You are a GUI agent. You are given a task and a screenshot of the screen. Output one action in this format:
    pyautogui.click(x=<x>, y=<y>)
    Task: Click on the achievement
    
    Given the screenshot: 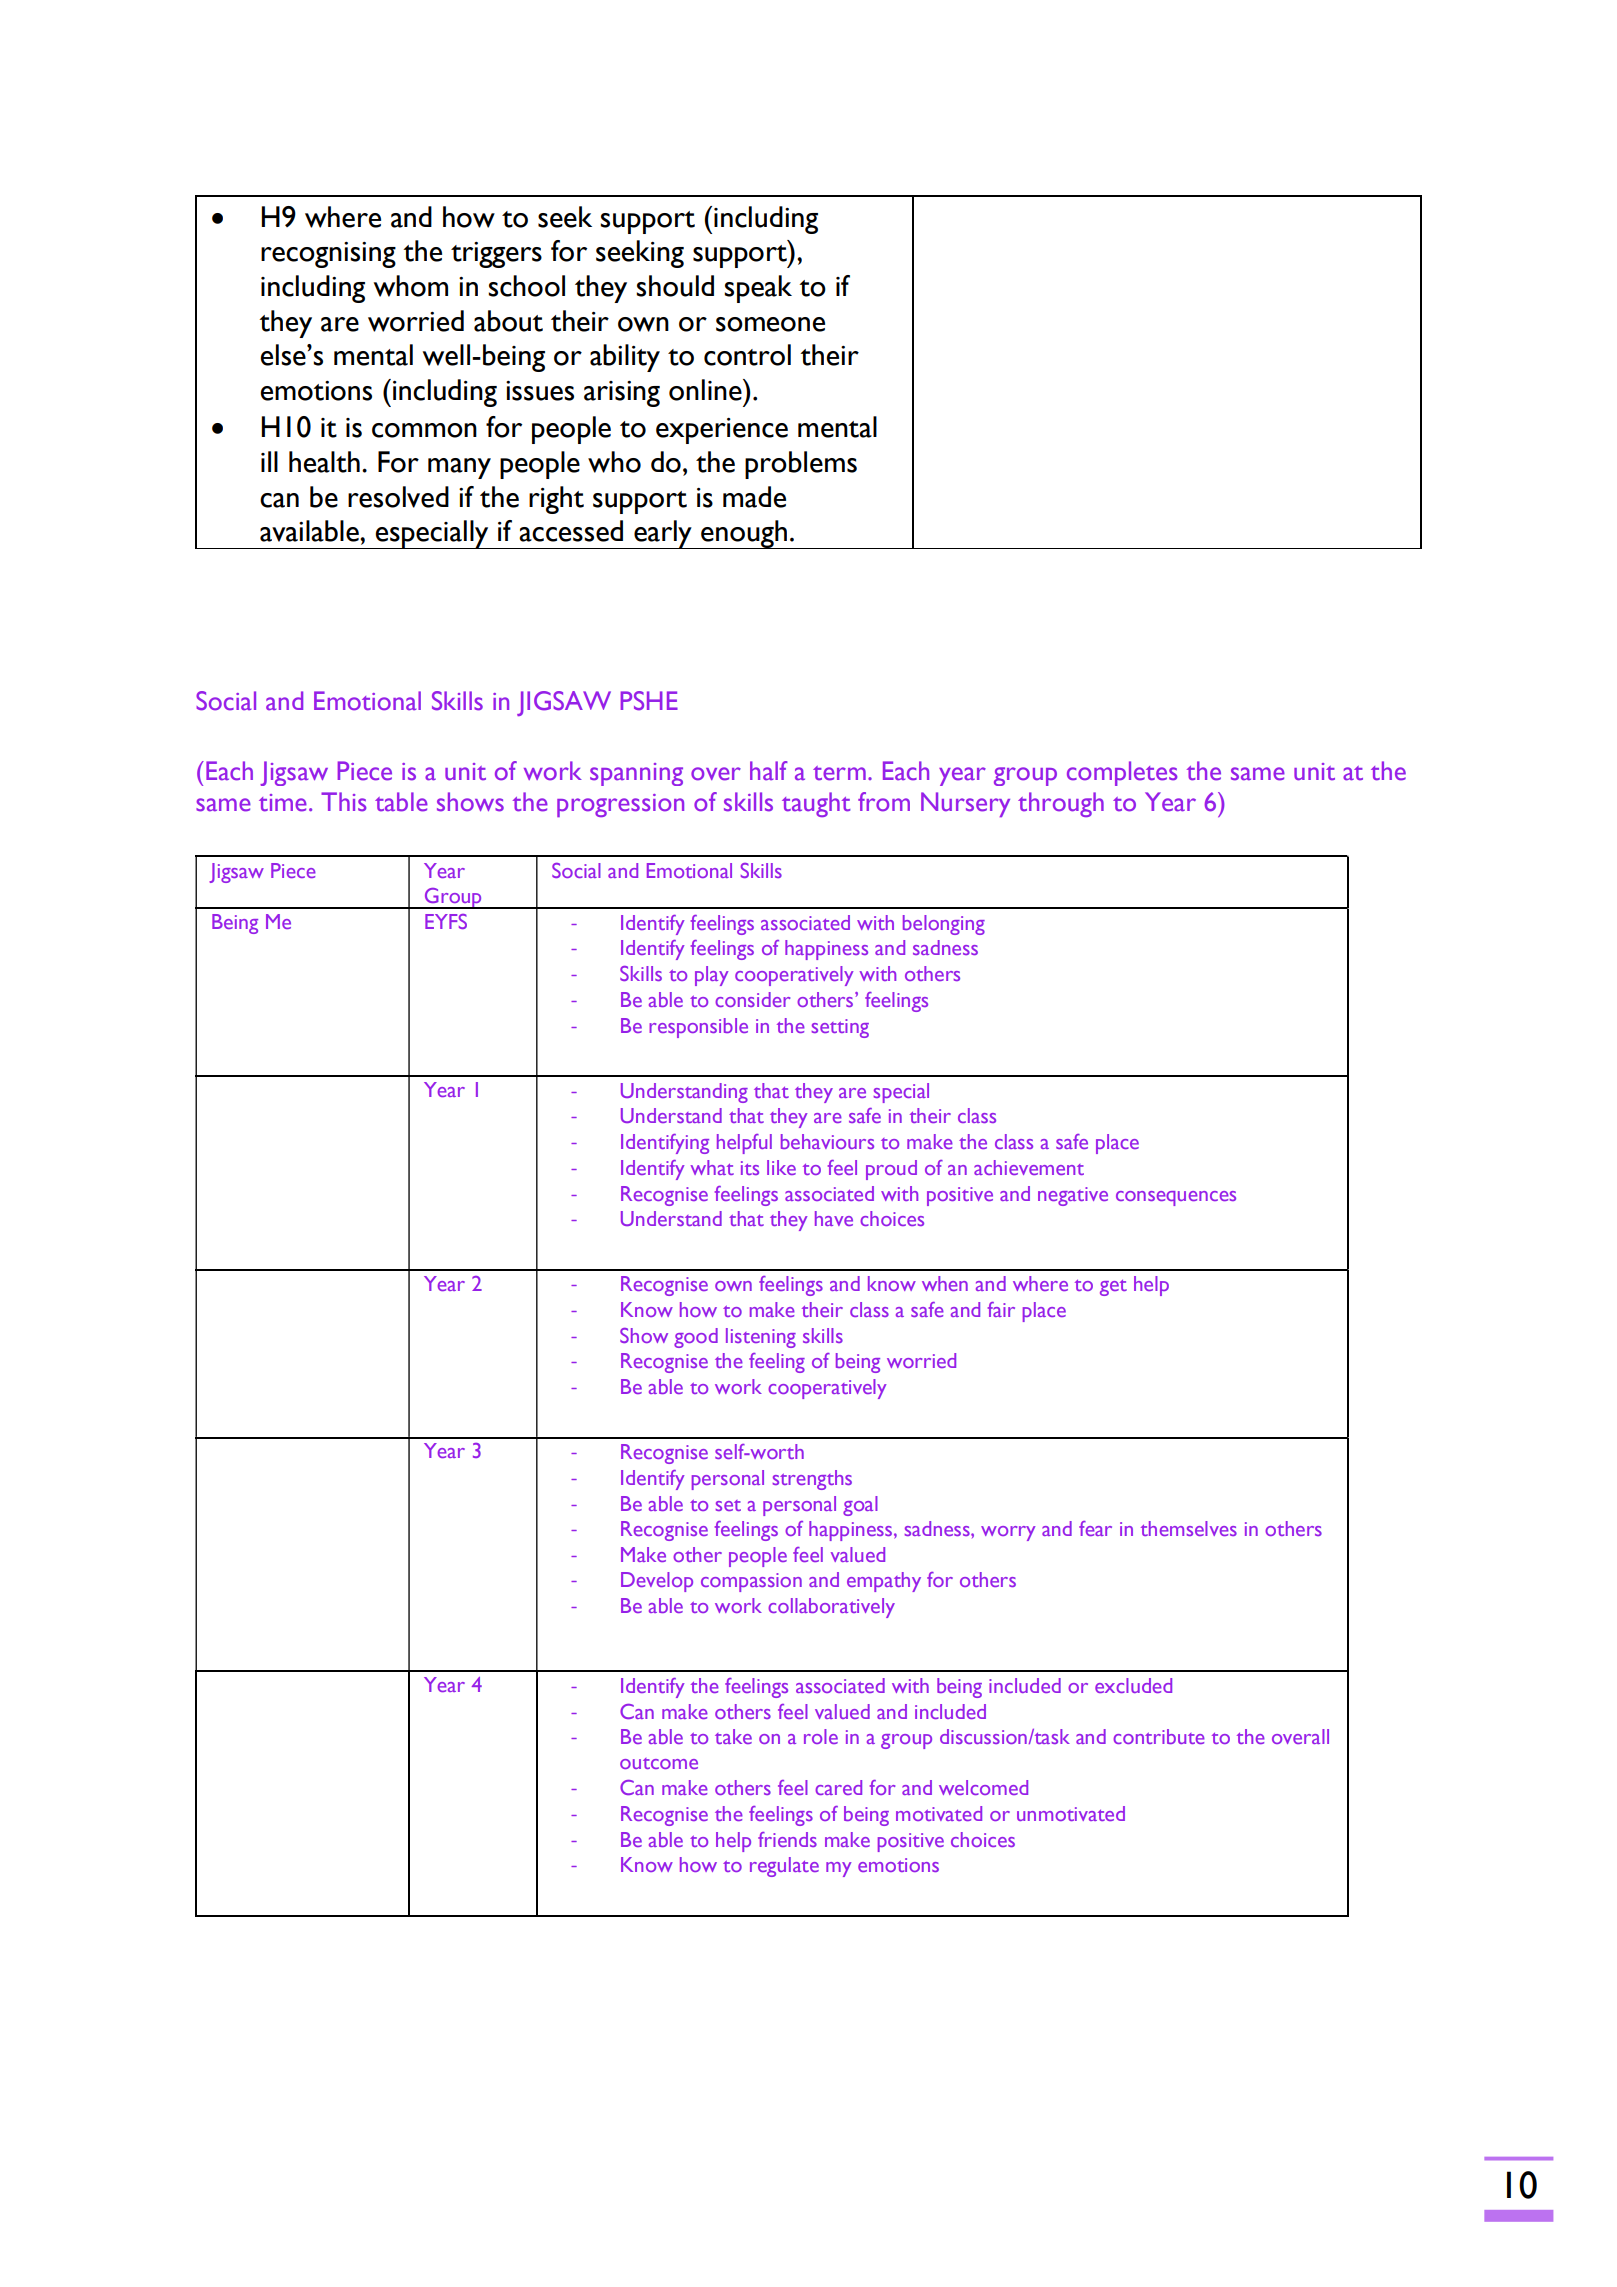 What is the action you would take?
    pyautogui.click(x=1029, y=1167)
